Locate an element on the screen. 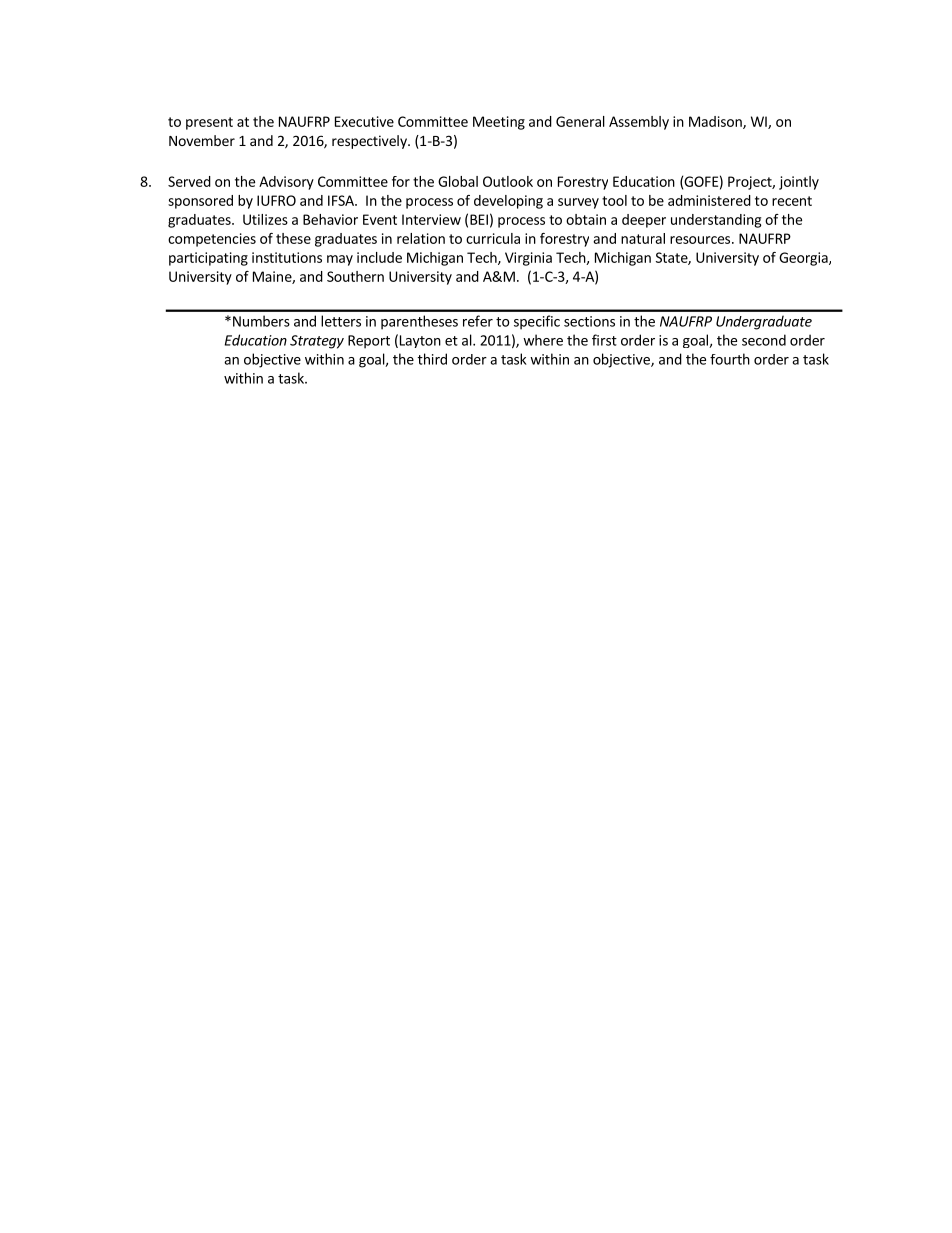  competencies is located at coordinates (212, 240).
